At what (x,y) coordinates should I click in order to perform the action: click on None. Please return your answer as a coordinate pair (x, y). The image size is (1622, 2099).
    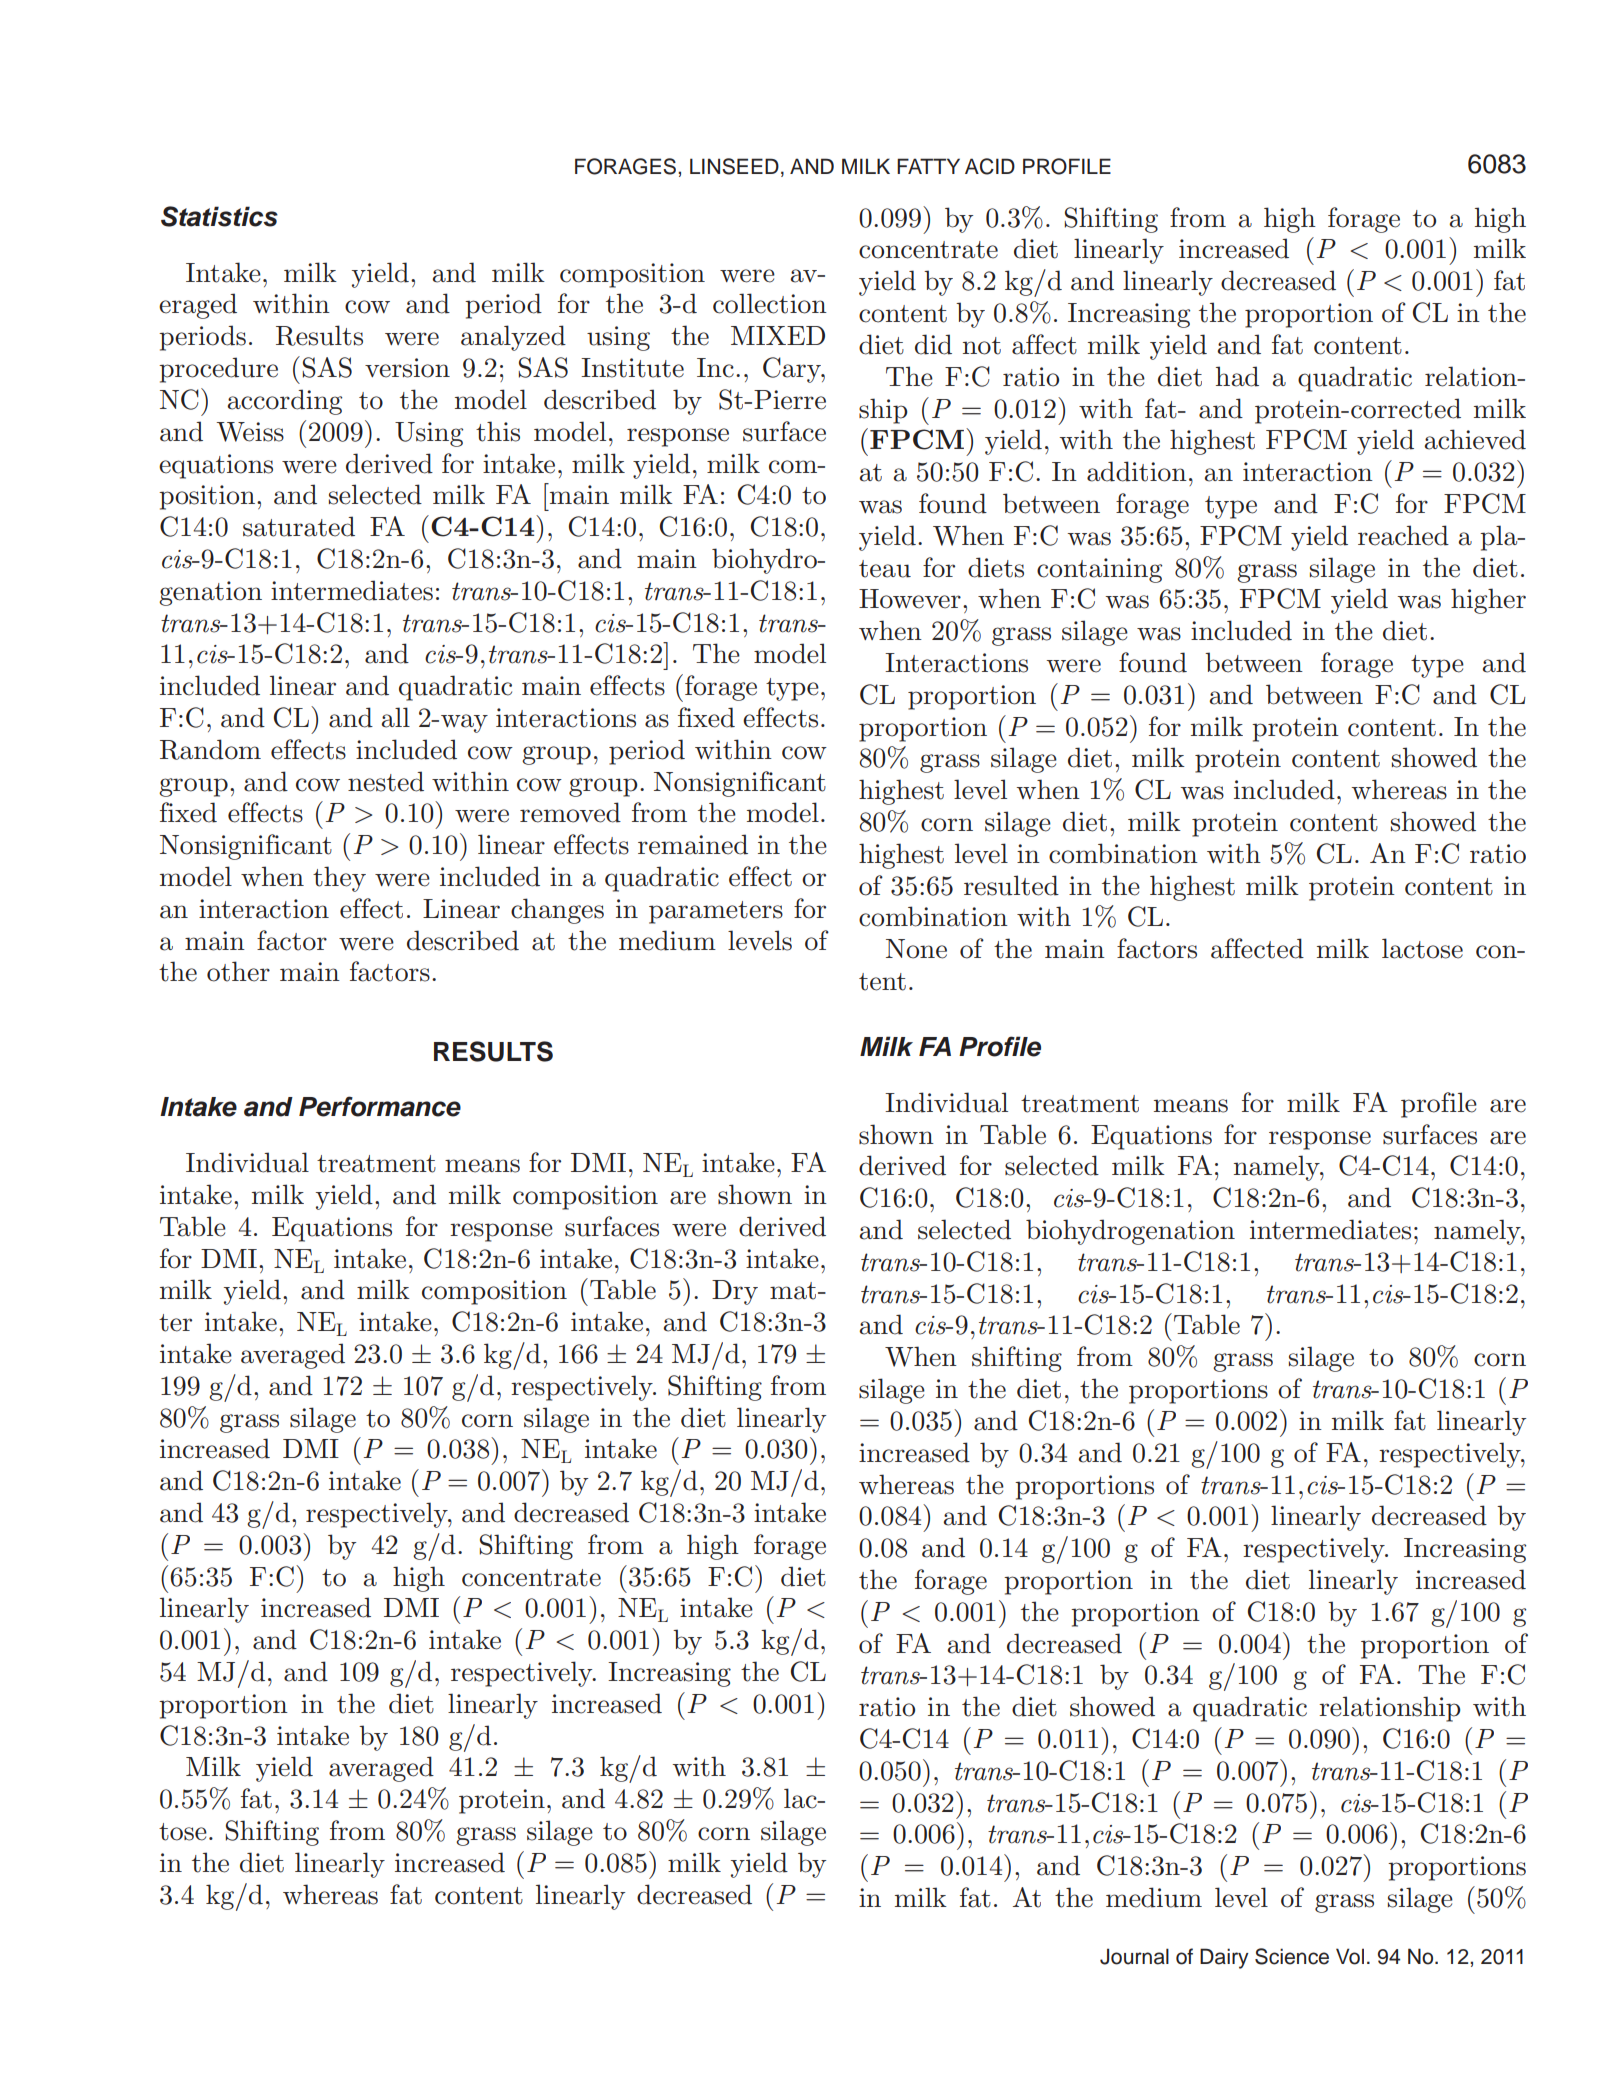
    Looking at the image, I should click on (916, 949).
